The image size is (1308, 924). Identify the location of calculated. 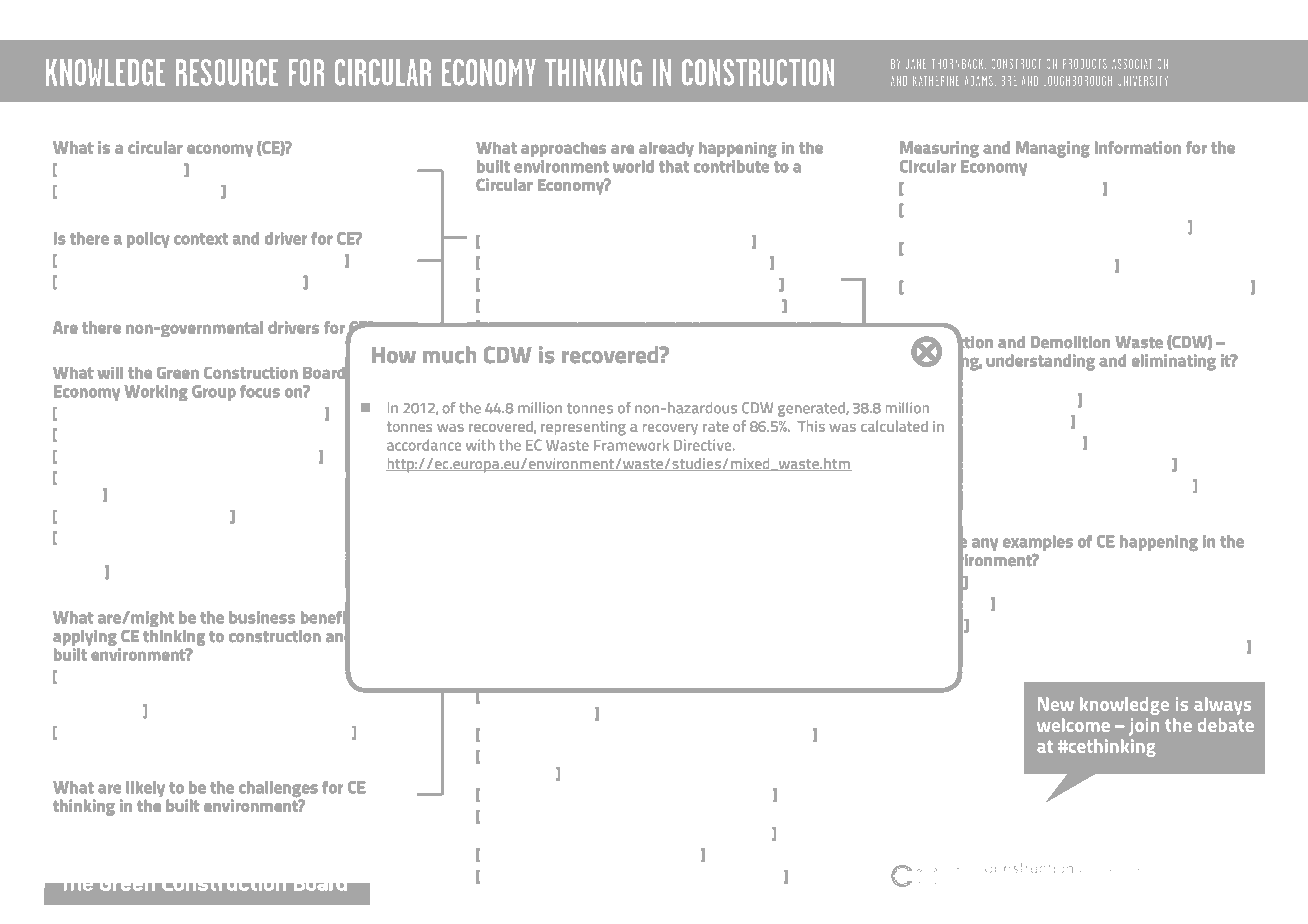
(894, 426).
